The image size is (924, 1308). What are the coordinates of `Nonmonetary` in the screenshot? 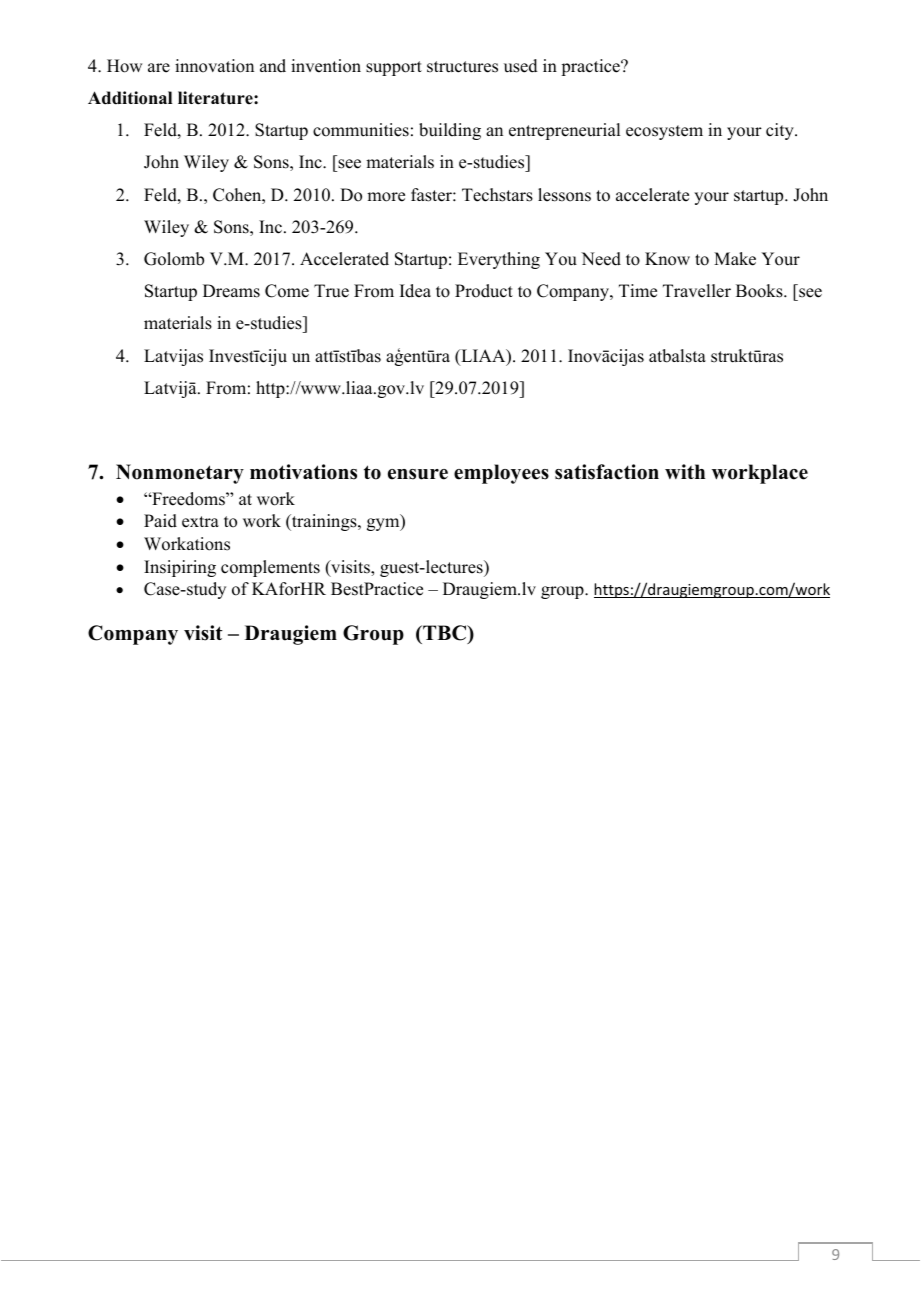 It's located at (180, 474).
